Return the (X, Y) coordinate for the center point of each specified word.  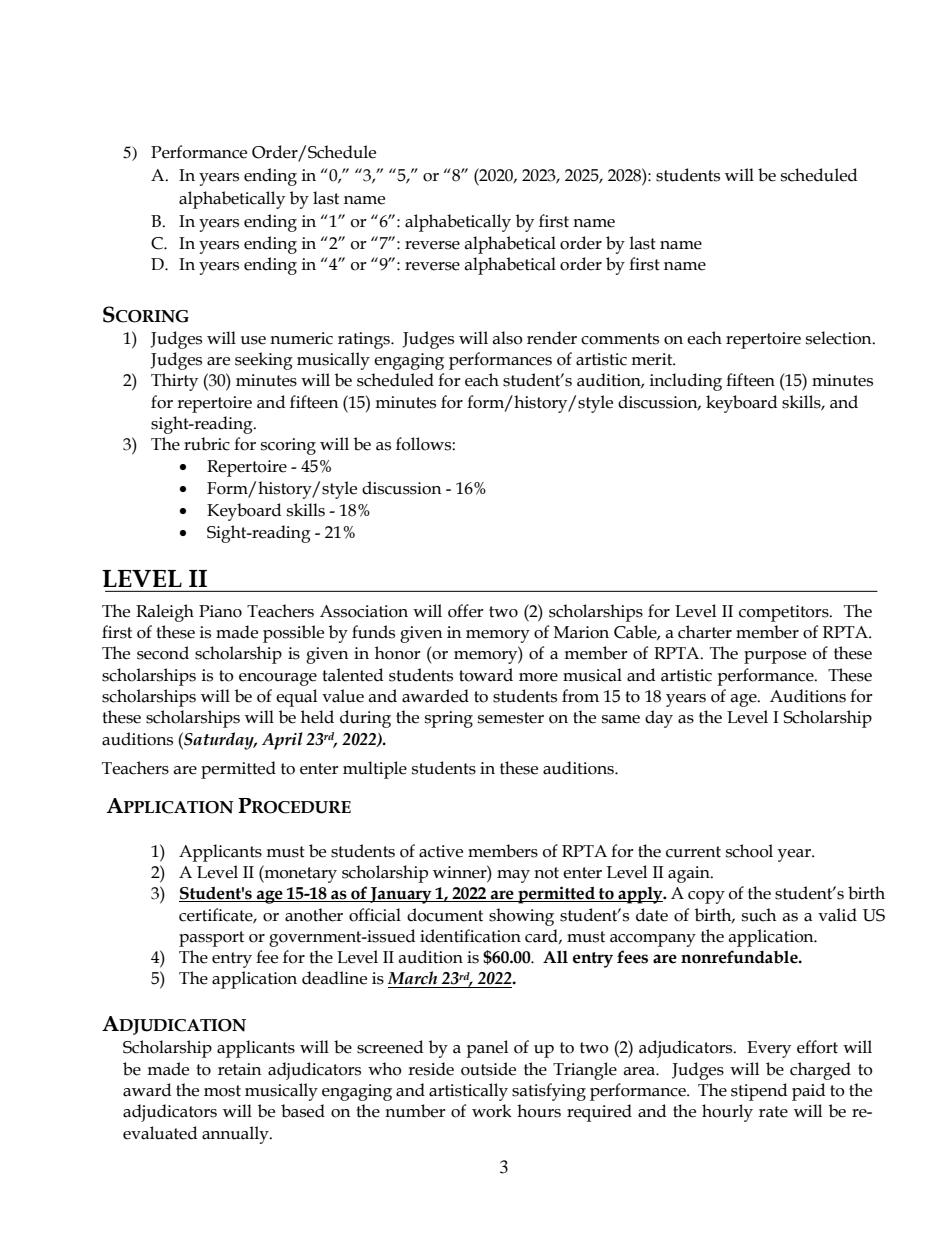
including (686, 382)
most (222, 1091)
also (507, 338)
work (492, 1111)
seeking (264, 361)
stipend (759, 1092)
